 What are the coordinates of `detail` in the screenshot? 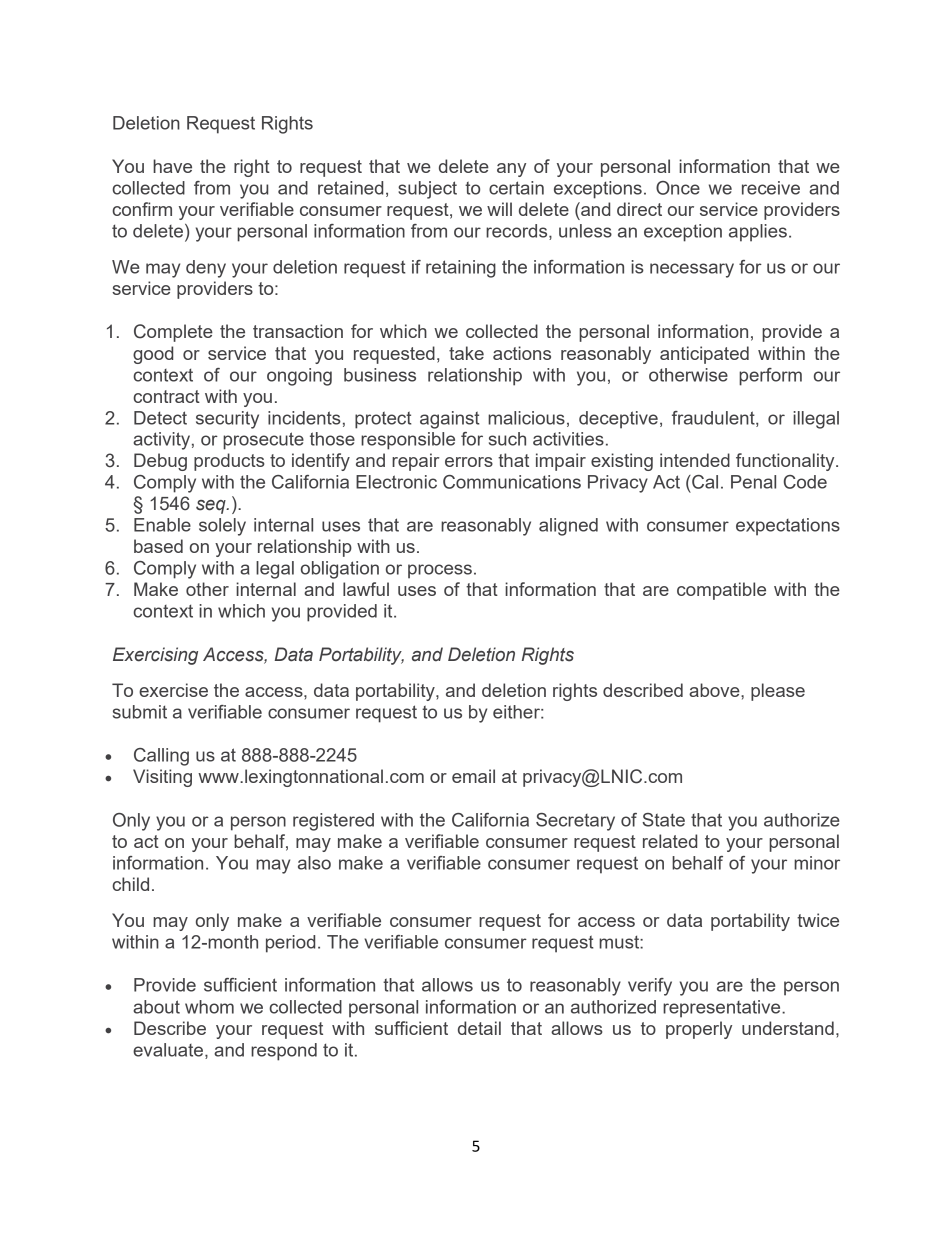 It's located at (479, 1028).
